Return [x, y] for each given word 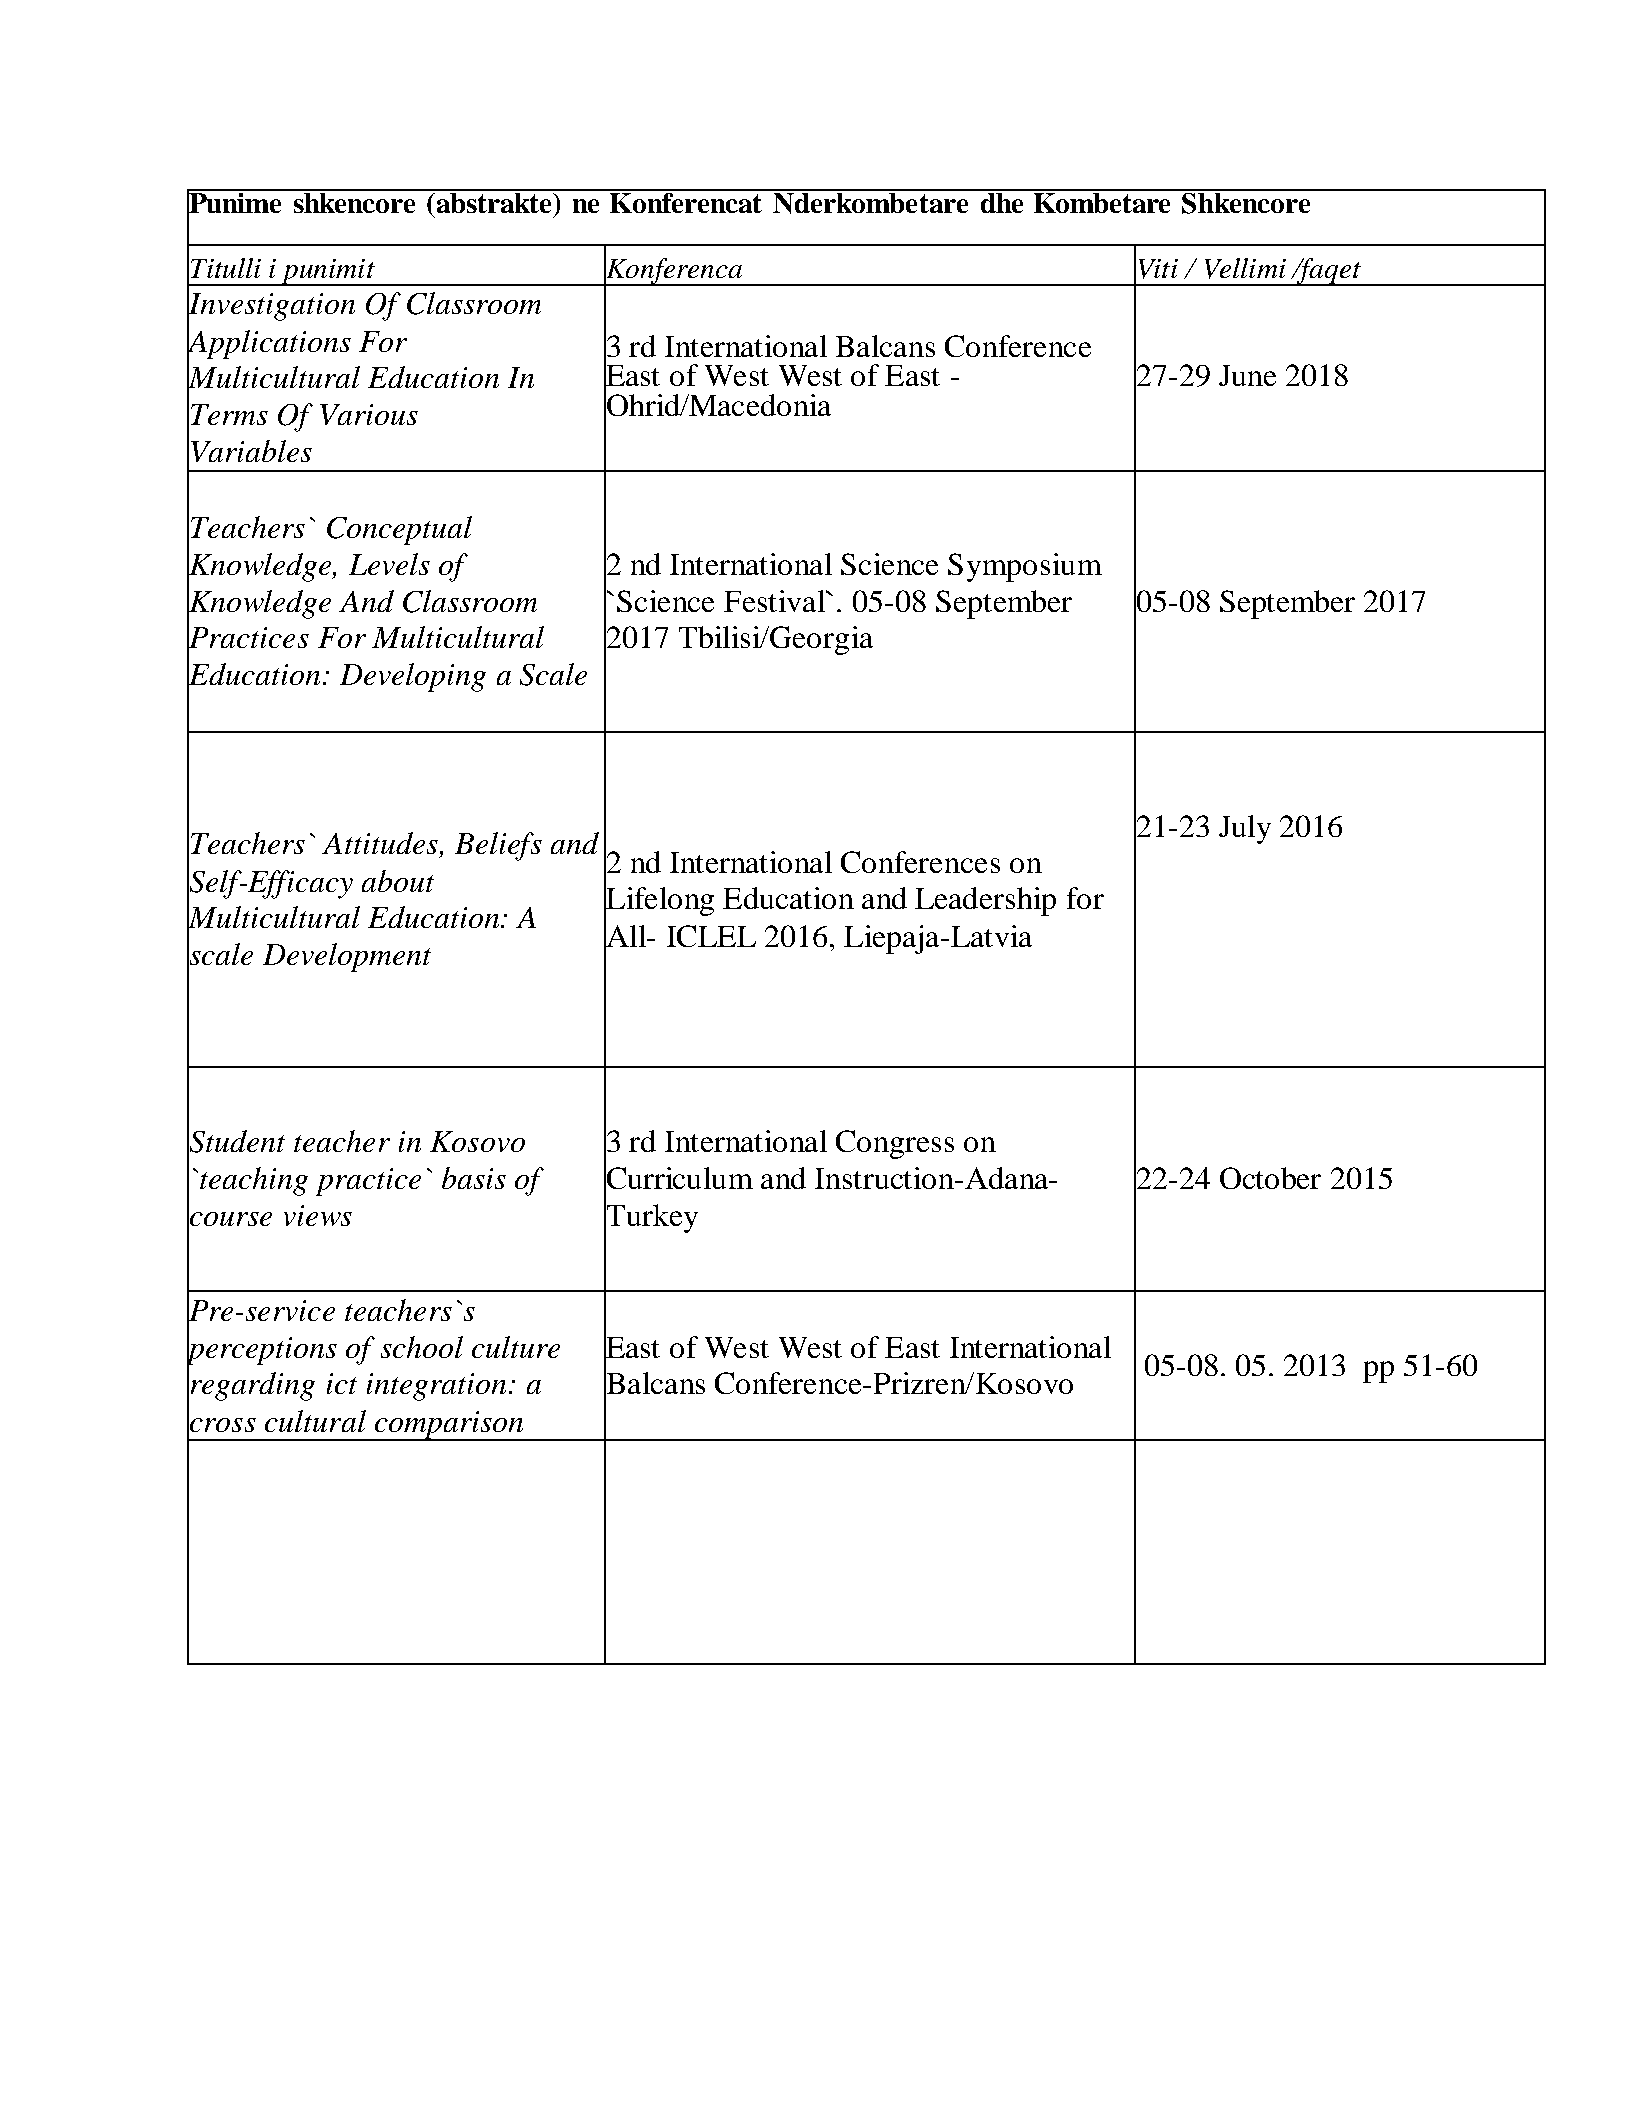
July [1245, 829]
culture [516, 1347]
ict [342, 1383]
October [1270, 1178]
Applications [269, 344]
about [398, 881]
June [1247, 375]
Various [369, 414]
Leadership [985, 901]
